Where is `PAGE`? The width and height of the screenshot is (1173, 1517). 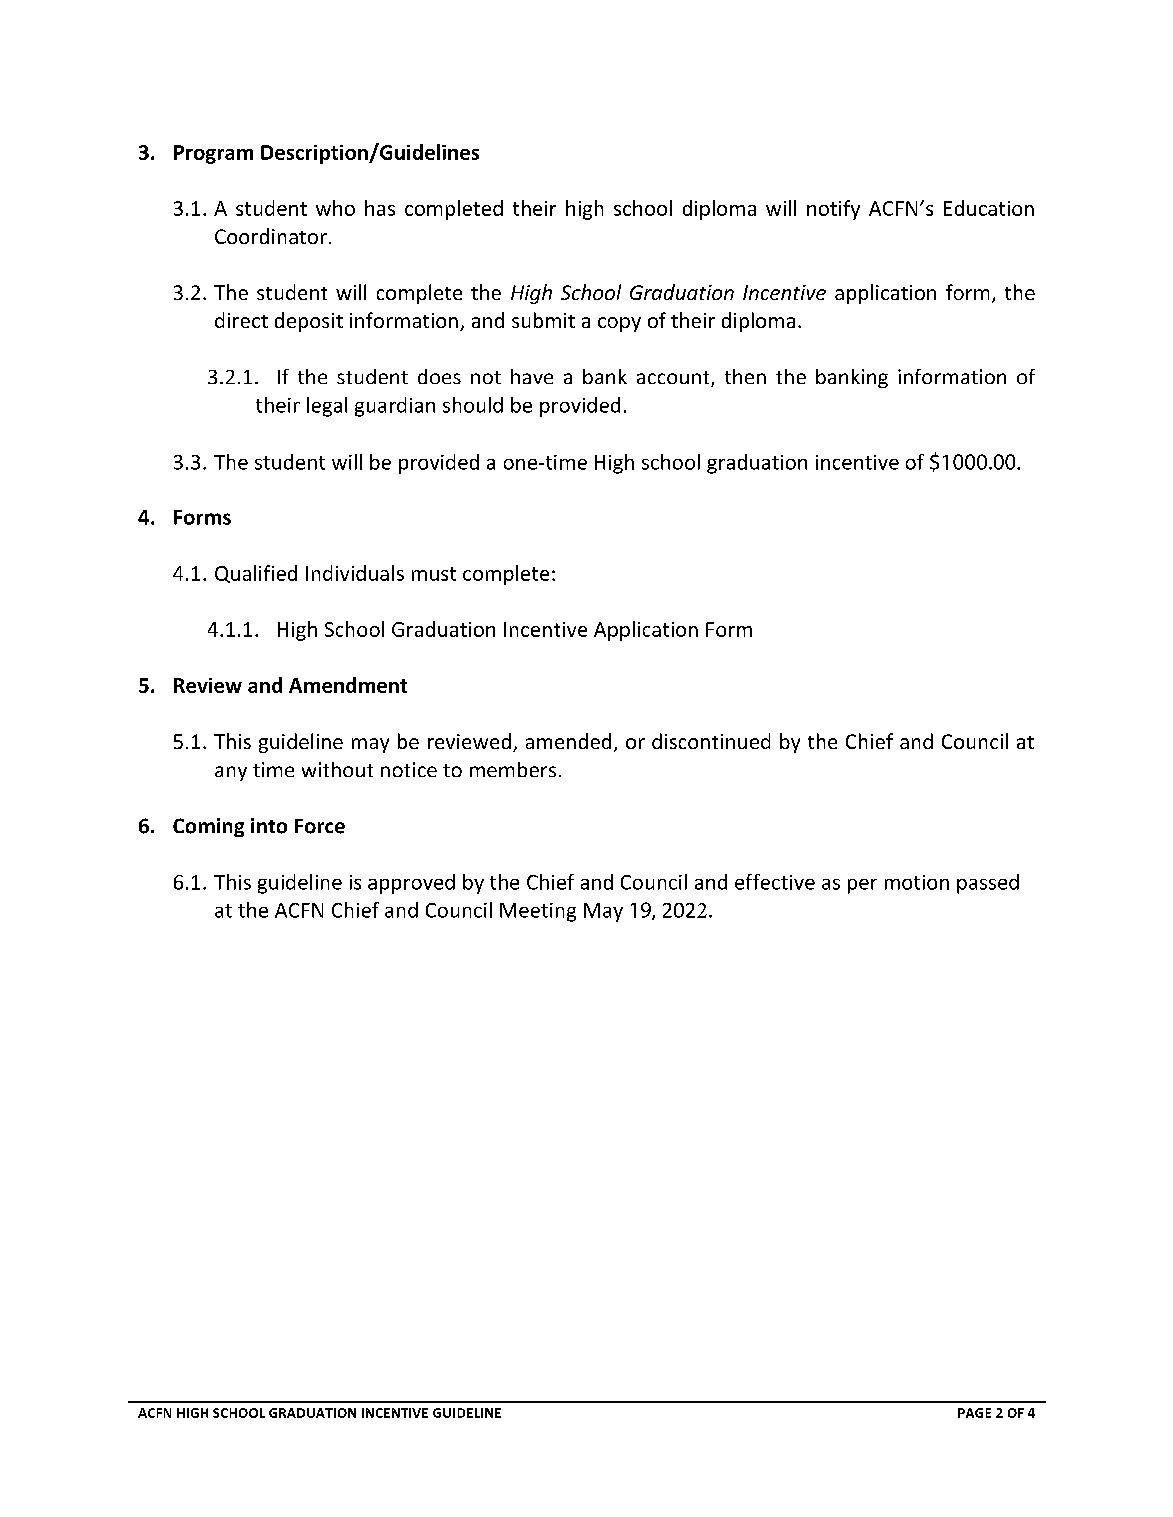 PAGE is located at coordinates (974, 1413).
